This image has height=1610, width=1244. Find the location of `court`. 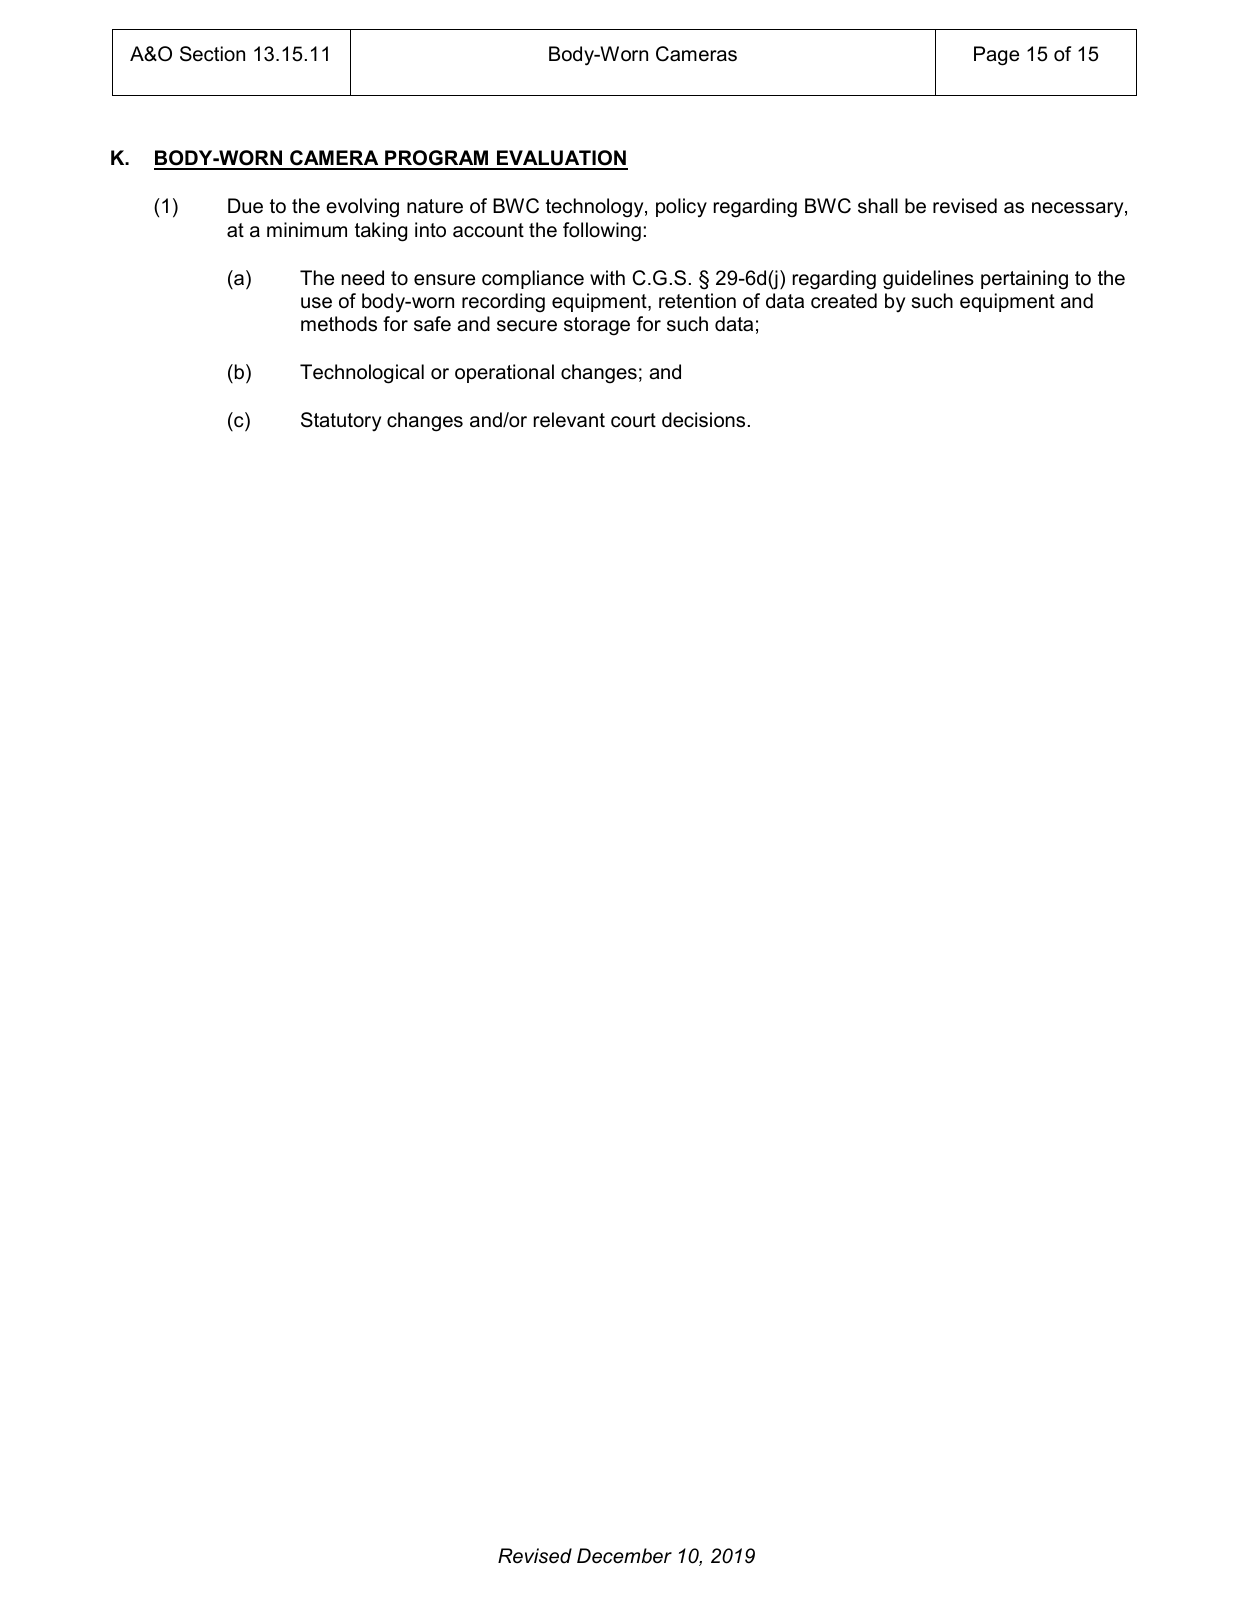

court is located at coordinates (633, 420).
